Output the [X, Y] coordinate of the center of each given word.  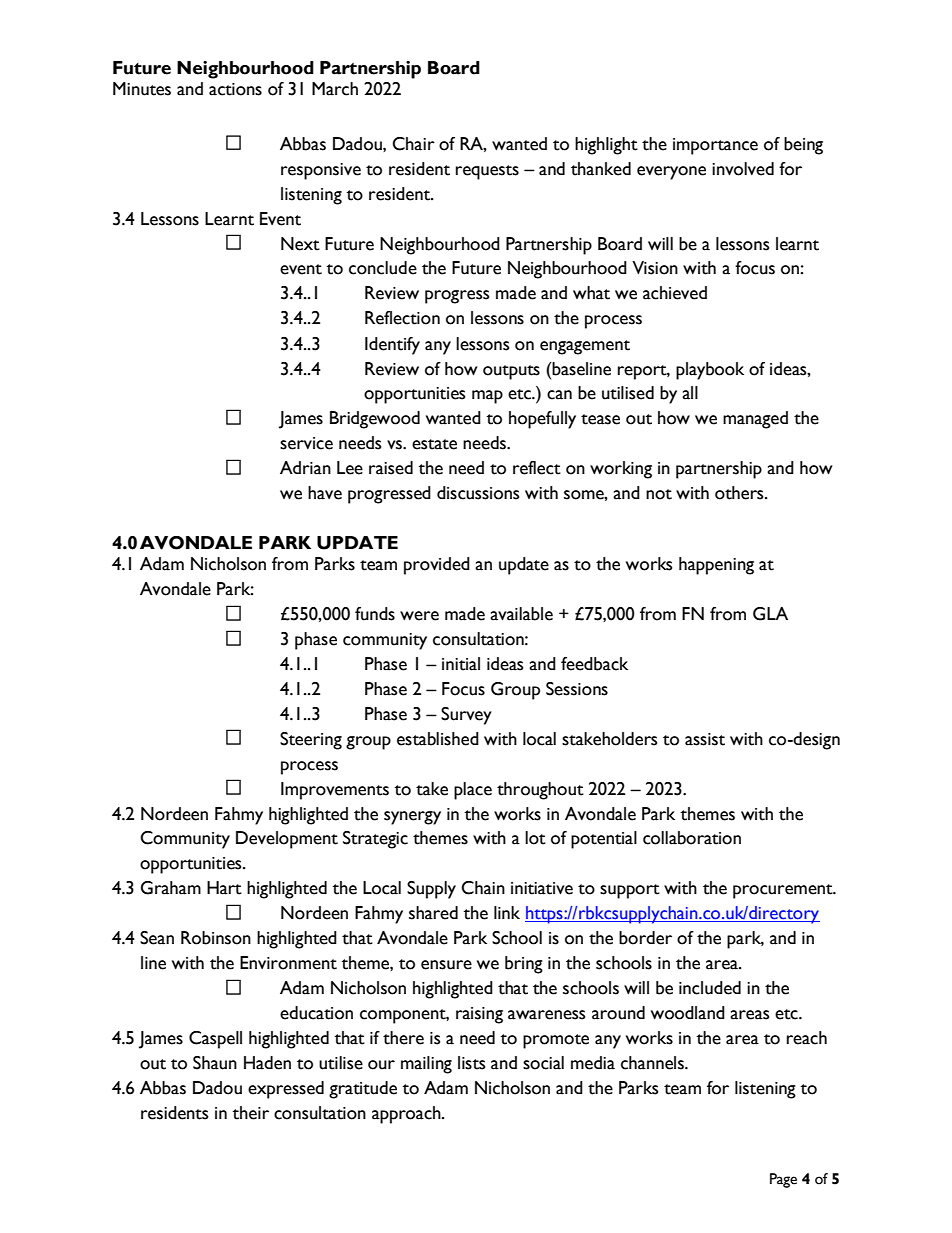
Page [783, 1180]
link [507, 912]
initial [461, 664]
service [306, 443]
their [251, 1113]
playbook [710, 371]
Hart [224, 888]
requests [487, 172]
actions [235, 89]
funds [375, 614]
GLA [770, 614]
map [487, 397]
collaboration [692, 838]
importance [715, 146]
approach [407, 1115]
